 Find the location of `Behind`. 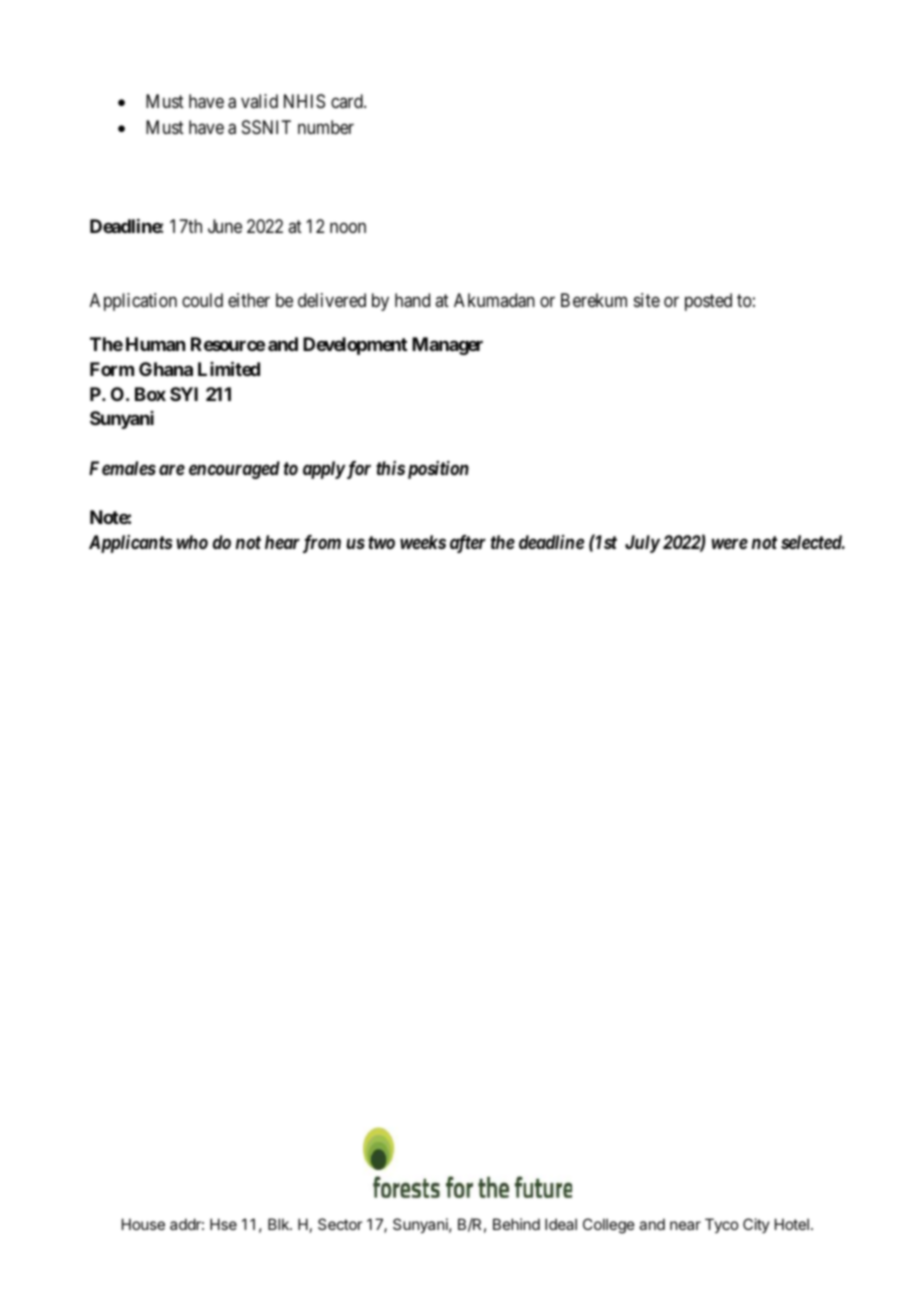

Behind is located at coordinates (516, 1224).
